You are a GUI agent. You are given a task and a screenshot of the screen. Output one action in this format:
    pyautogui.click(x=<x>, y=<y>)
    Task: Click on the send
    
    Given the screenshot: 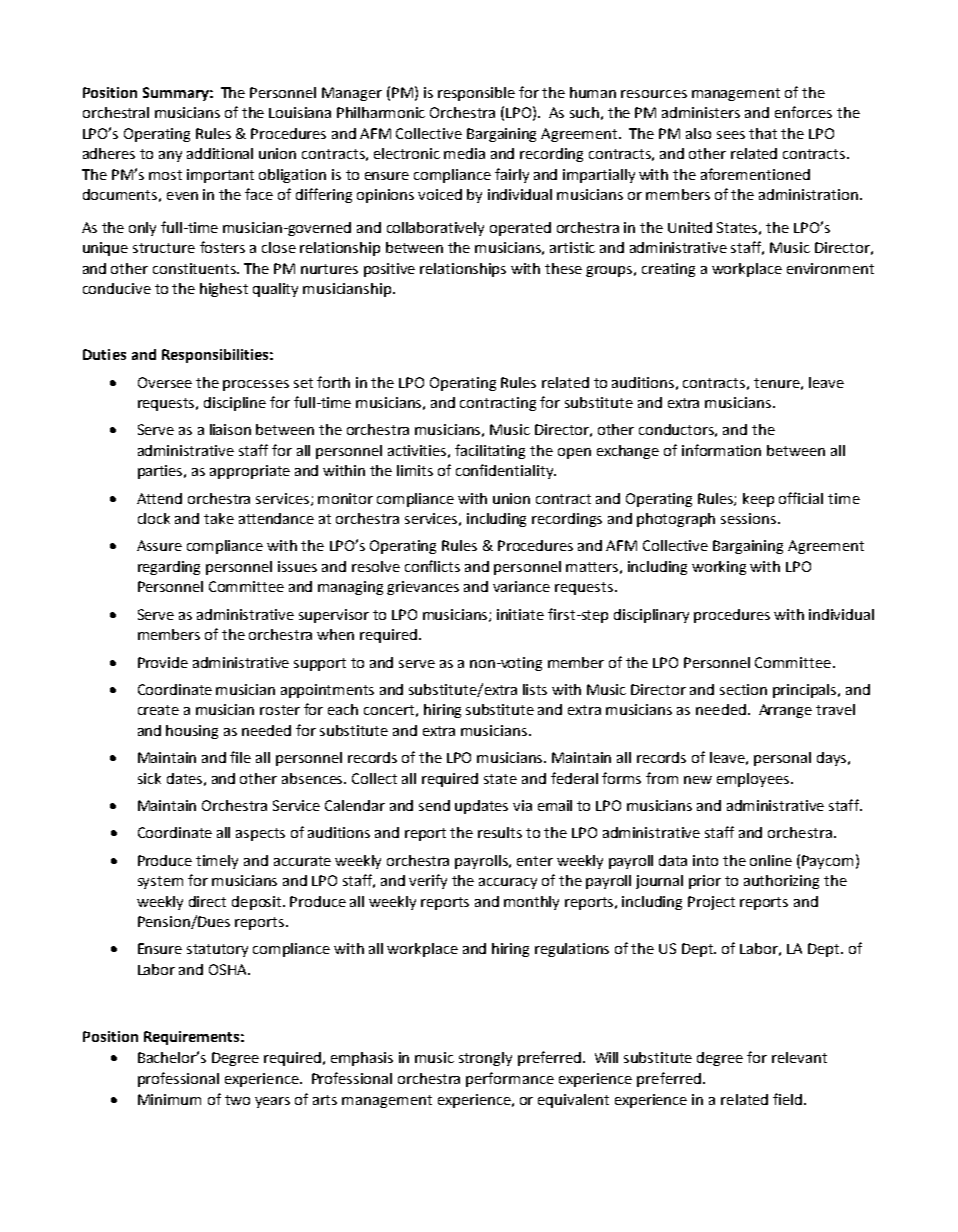 What is the action you would take?
    pyautogui.click(x=434, y=805)
